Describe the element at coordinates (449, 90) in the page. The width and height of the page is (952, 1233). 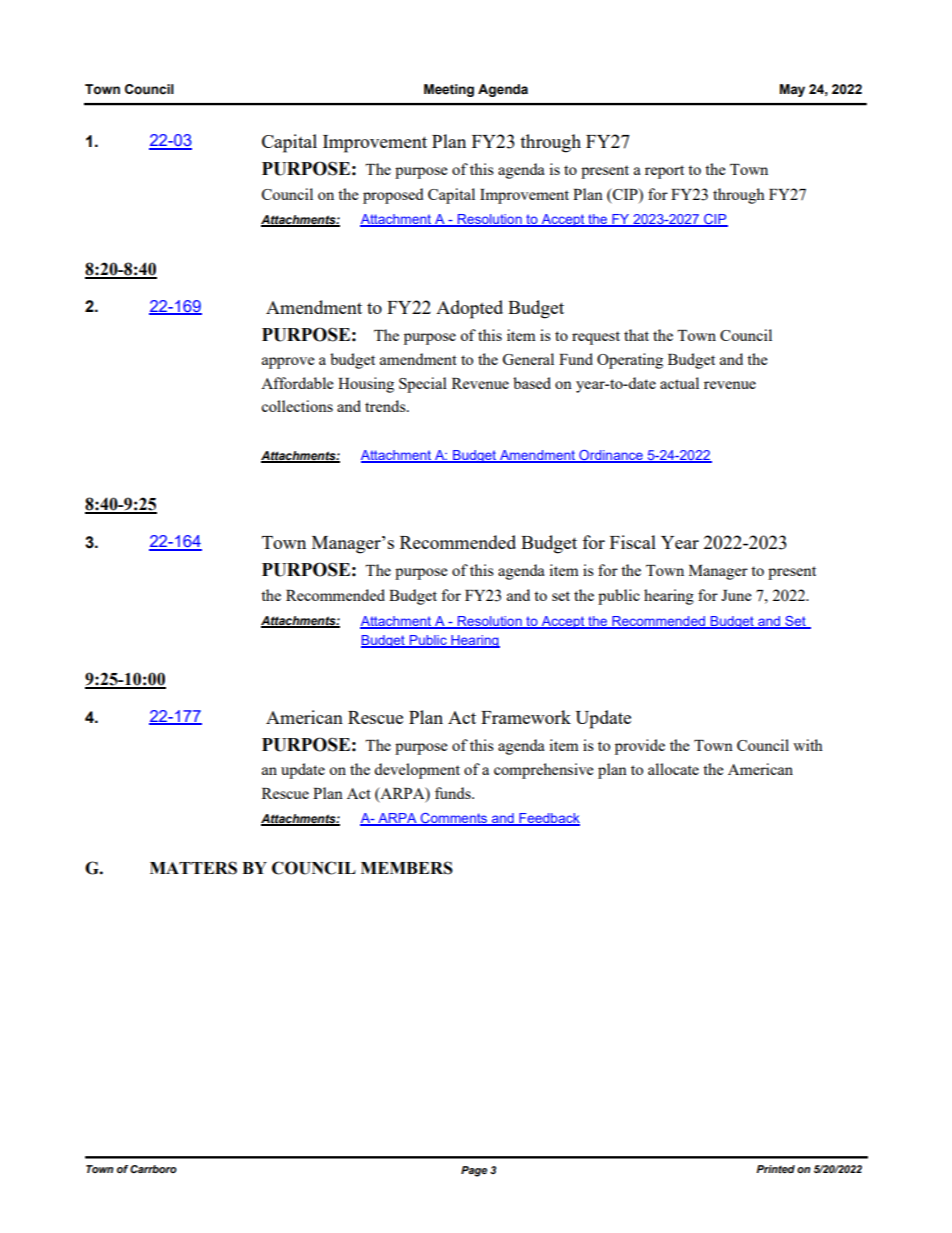
I see `Meeting` at that location.
